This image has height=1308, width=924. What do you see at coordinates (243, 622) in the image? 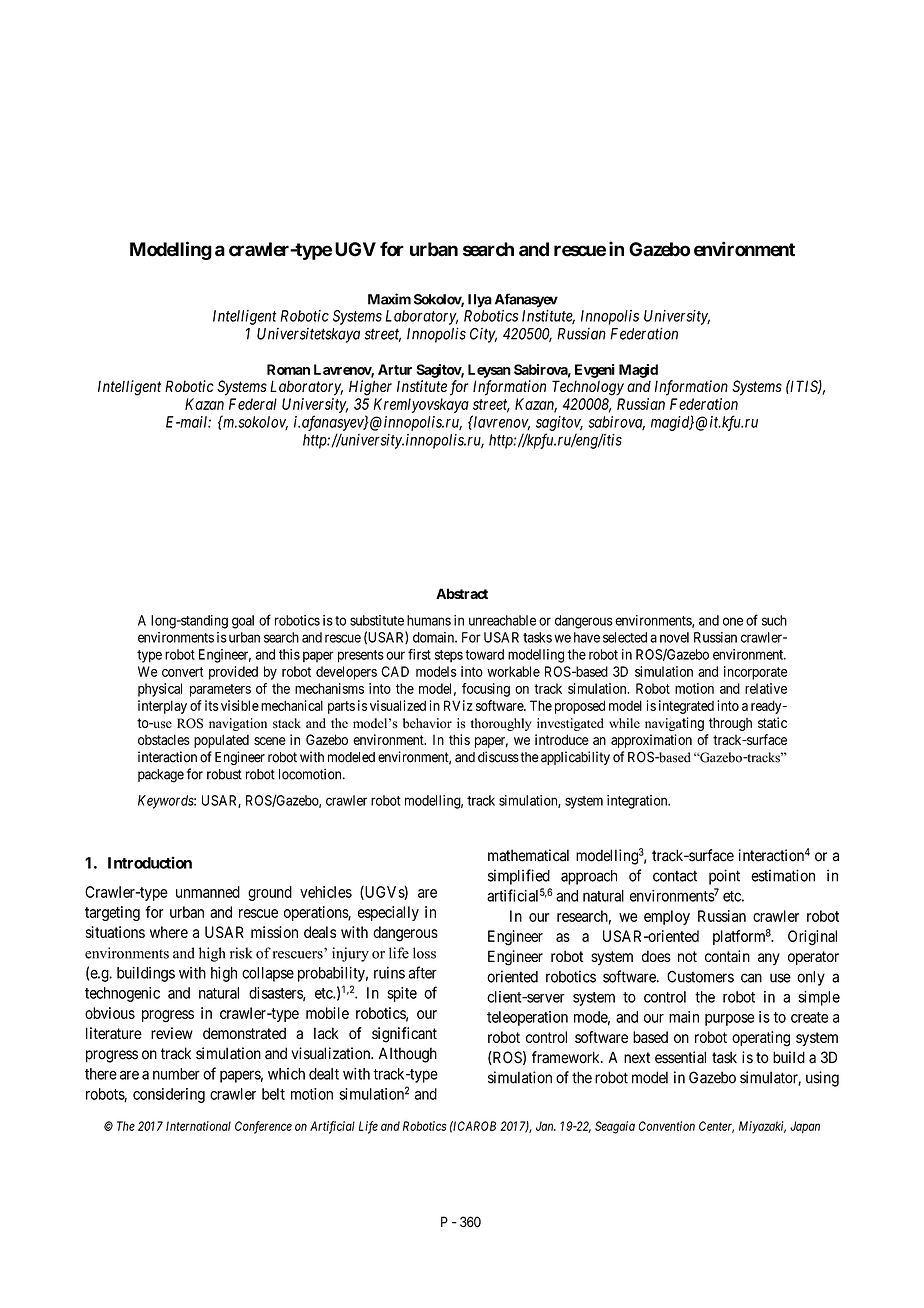
I see `goal` at bounding box center [243, 622].
